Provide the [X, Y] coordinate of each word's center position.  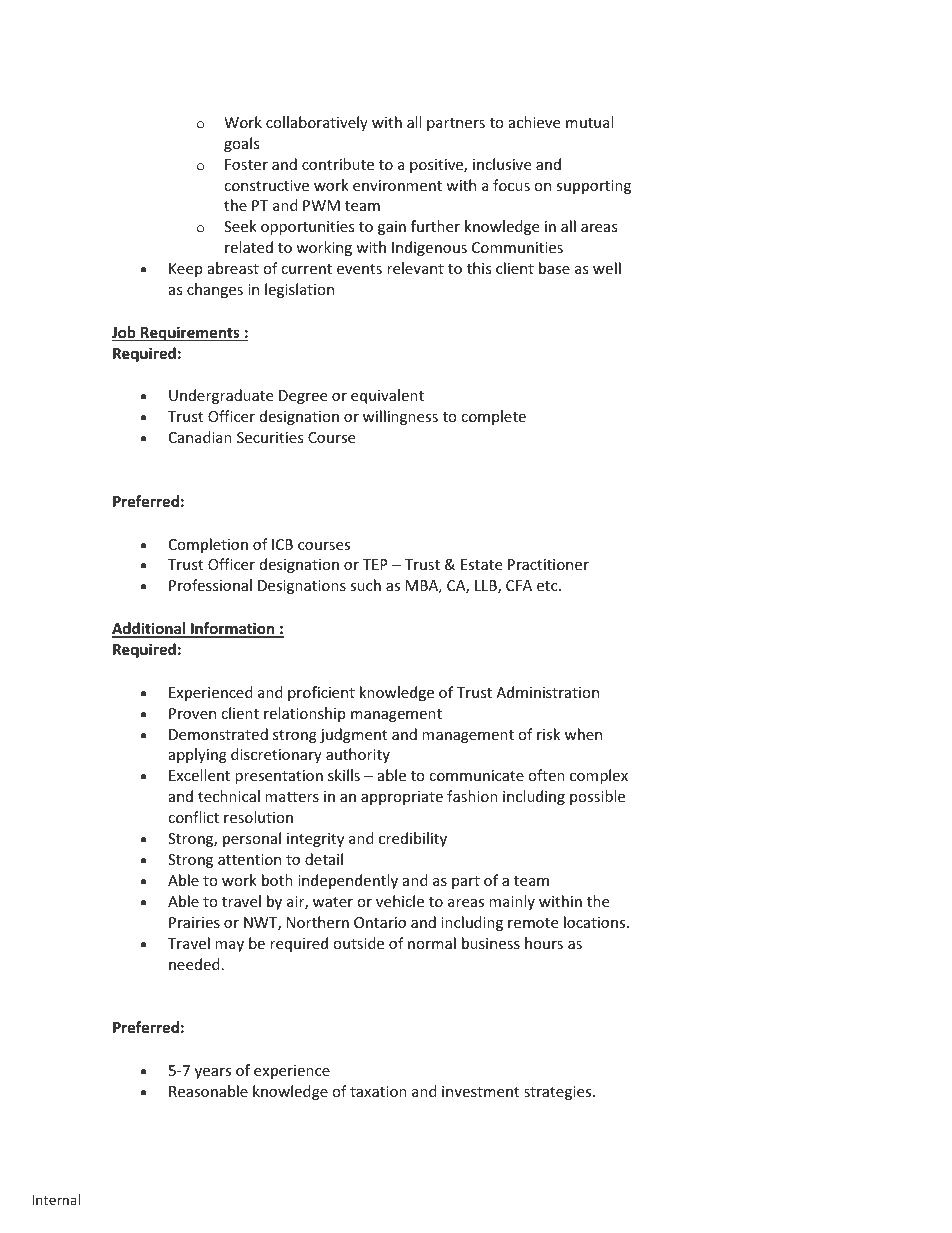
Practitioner [548, 564]
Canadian [200, 437]
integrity [315, 840]
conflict [193, 817]
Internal [56, 1199]
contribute [338, 164]
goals [242, 144]
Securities [270, 437]
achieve [534, 122]
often [546, 775]
